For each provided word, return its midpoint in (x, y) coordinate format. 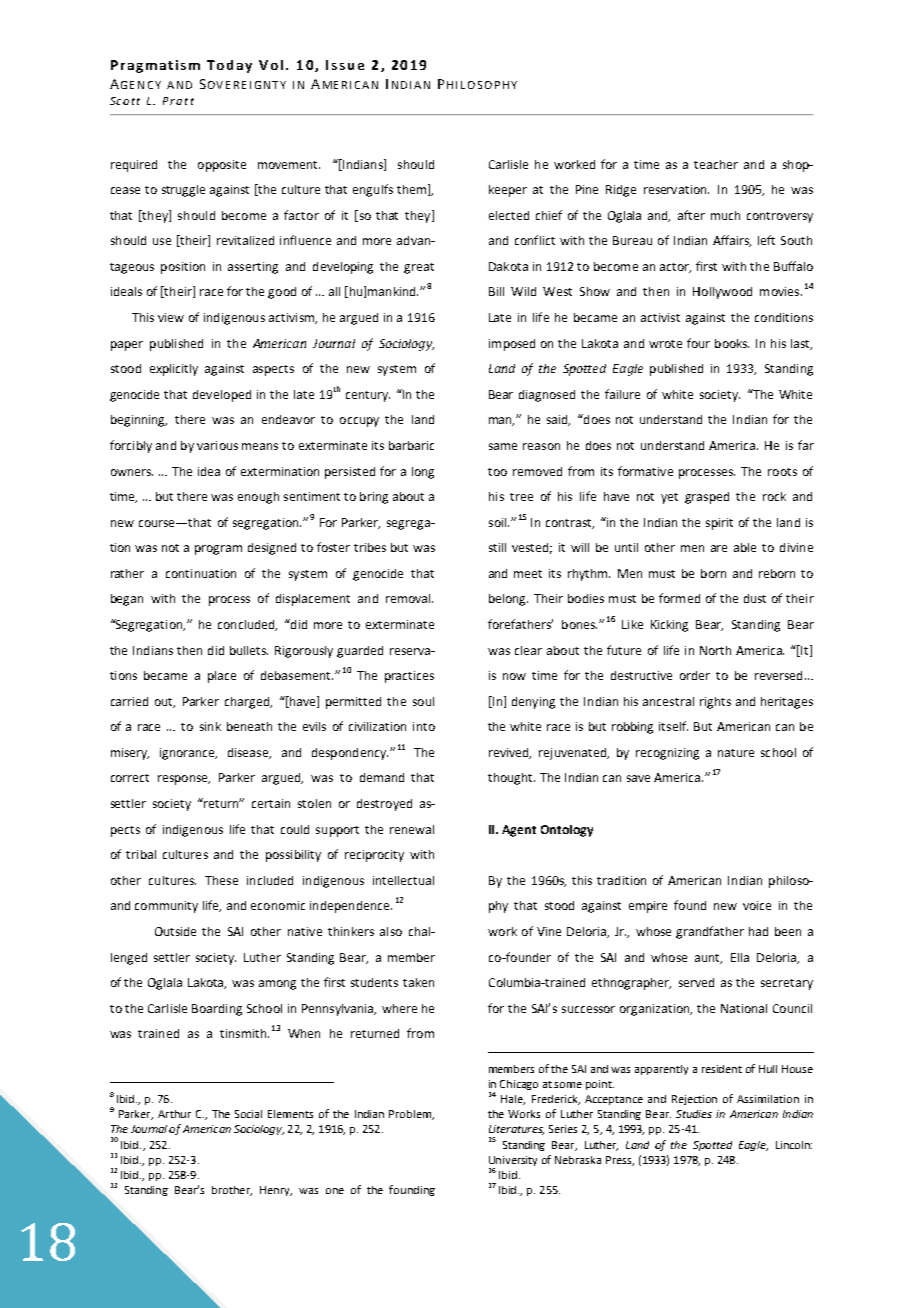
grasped (707, 498)
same (503, 446)
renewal (412, 829)
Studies (694, 1114)
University (513, 1161)
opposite (222, 166)
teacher (716, 164)
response (184, 780)
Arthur (174, 1114)
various (217, 445)
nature (736, 753)
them (413, 190)
